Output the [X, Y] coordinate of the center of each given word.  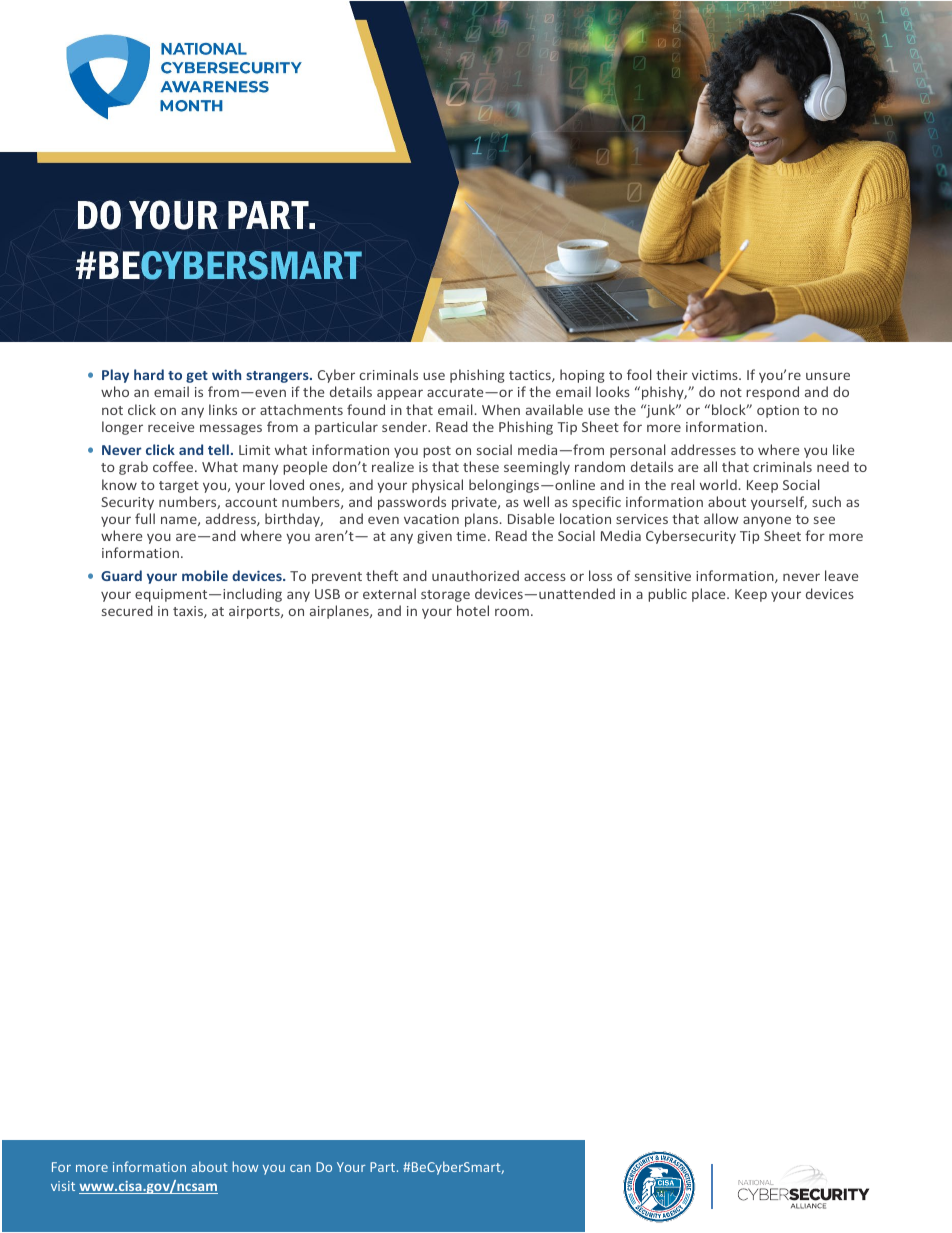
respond [772, 393]
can [300, 1168]
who [115, 391]
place [710, 595]
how [245, 1166]
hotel [473, 610]
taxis [189, 612]
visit [63, 1186]
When [501, 409]
